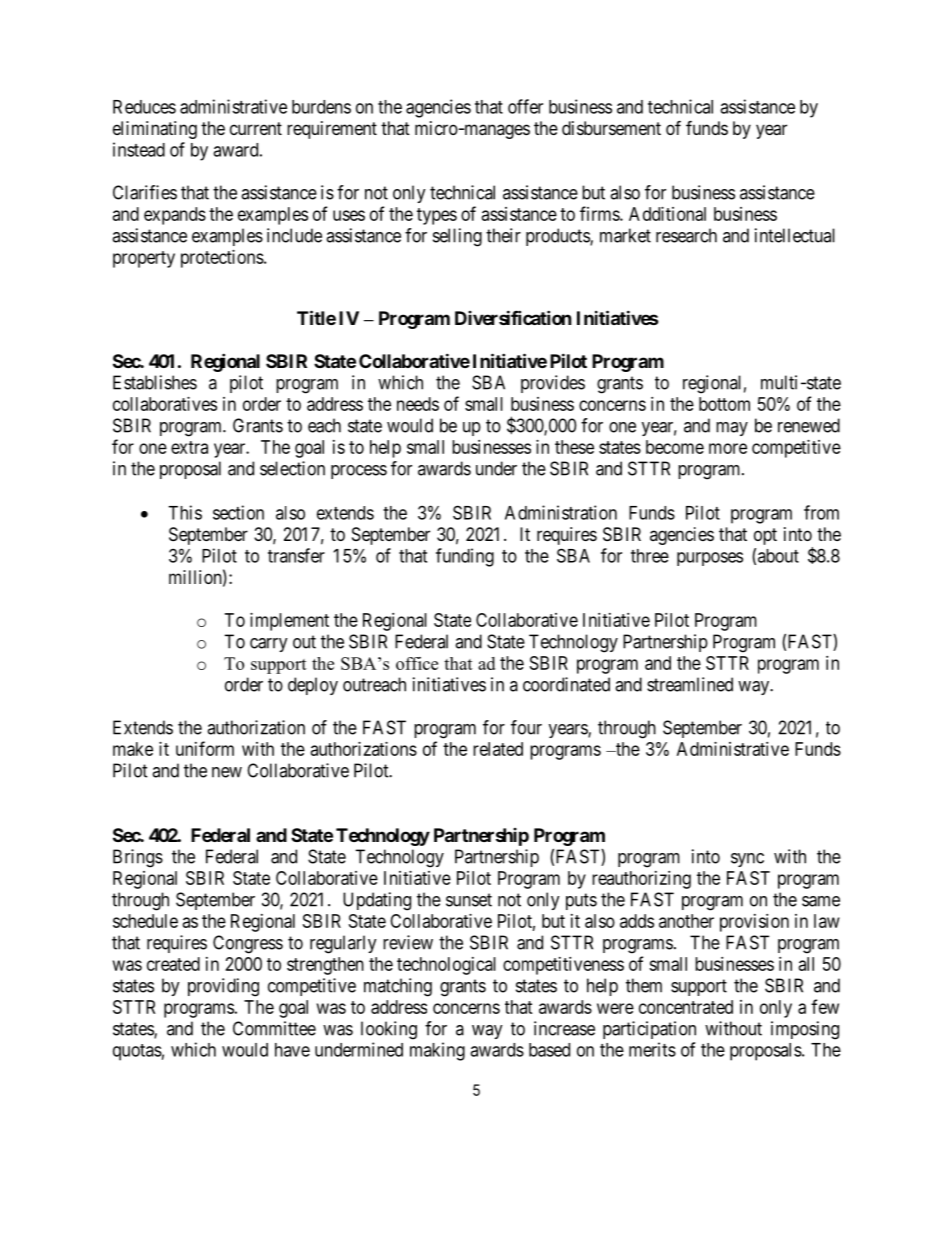  What do you see at coordinates (256, 128) in the page?
I see `current` at bounding box center [256, 128].
